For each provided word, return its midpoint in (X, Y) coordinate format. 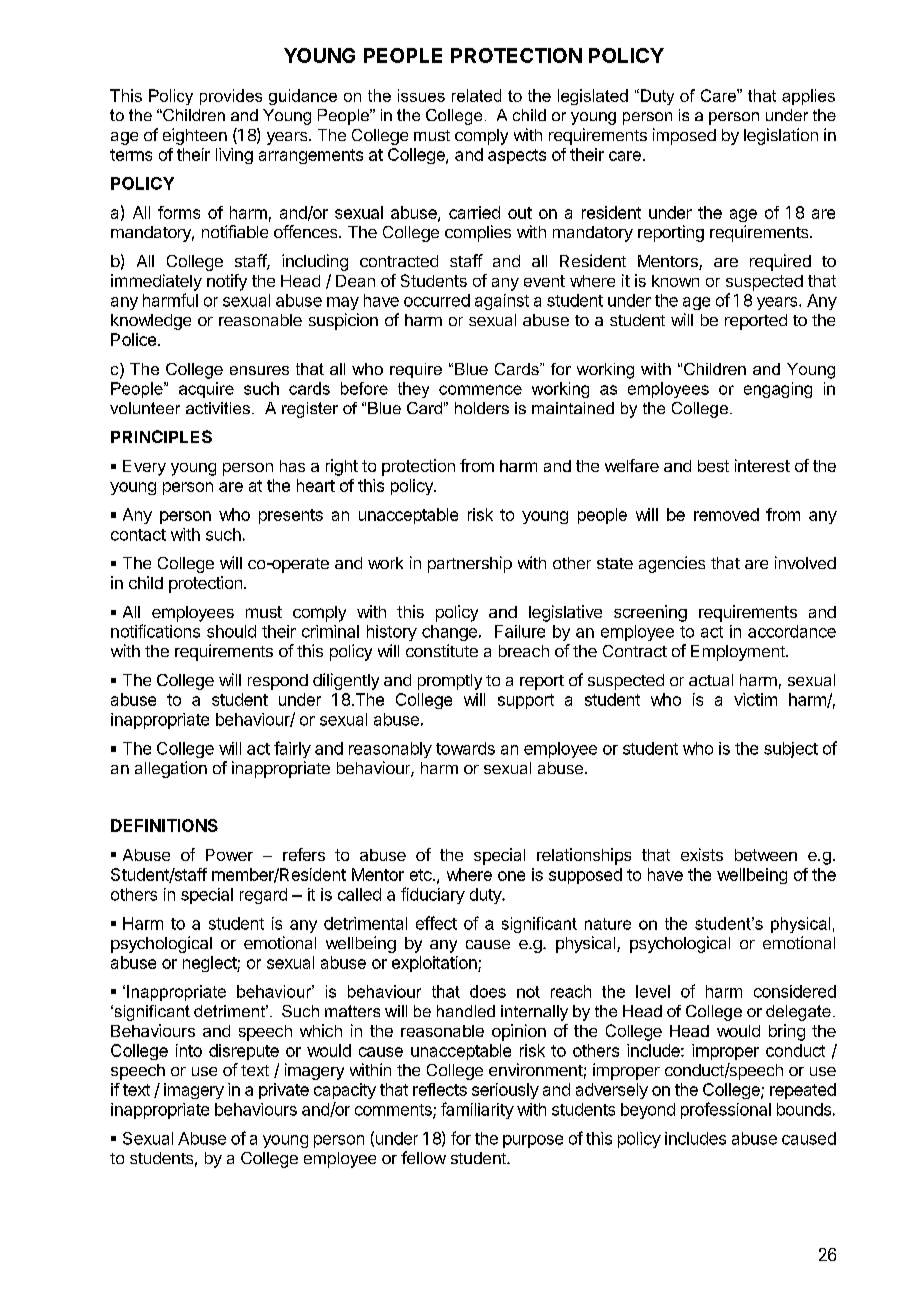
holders (482, 408)
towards (465, 748)
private (284, 1091)
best (713, 466)
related (476, 95)
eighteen (195, 136)
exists (702, 854)
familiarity (477, 1110)
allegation (171, 769)
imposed (684, 136)
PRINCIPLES (161, 436)
